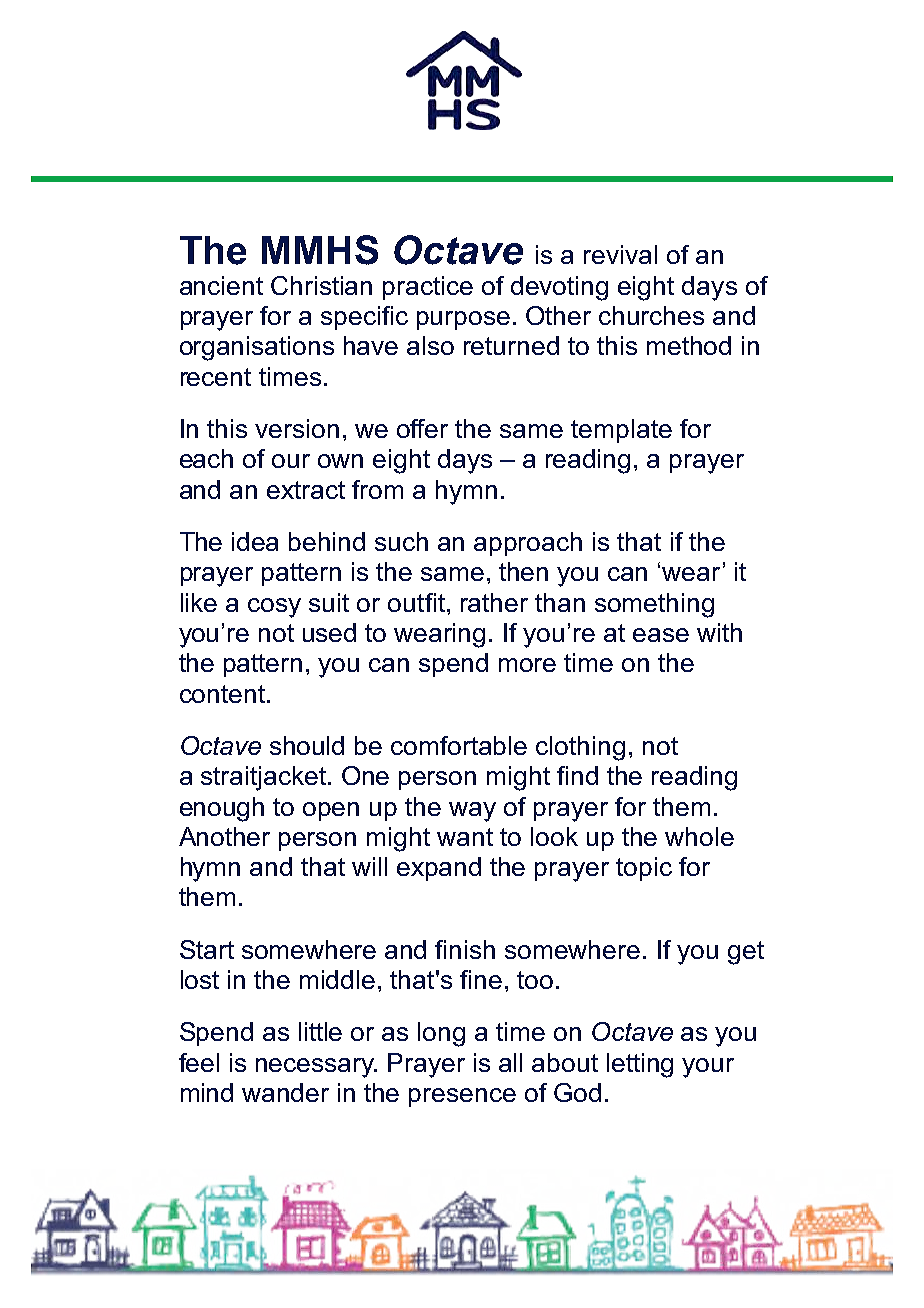 Image resolution: width=924 pixels, height=1308 pixels. What do you see at coordinates (265, 778) in the image?
I see `straitjacket` at bounding box center [265, 778].
